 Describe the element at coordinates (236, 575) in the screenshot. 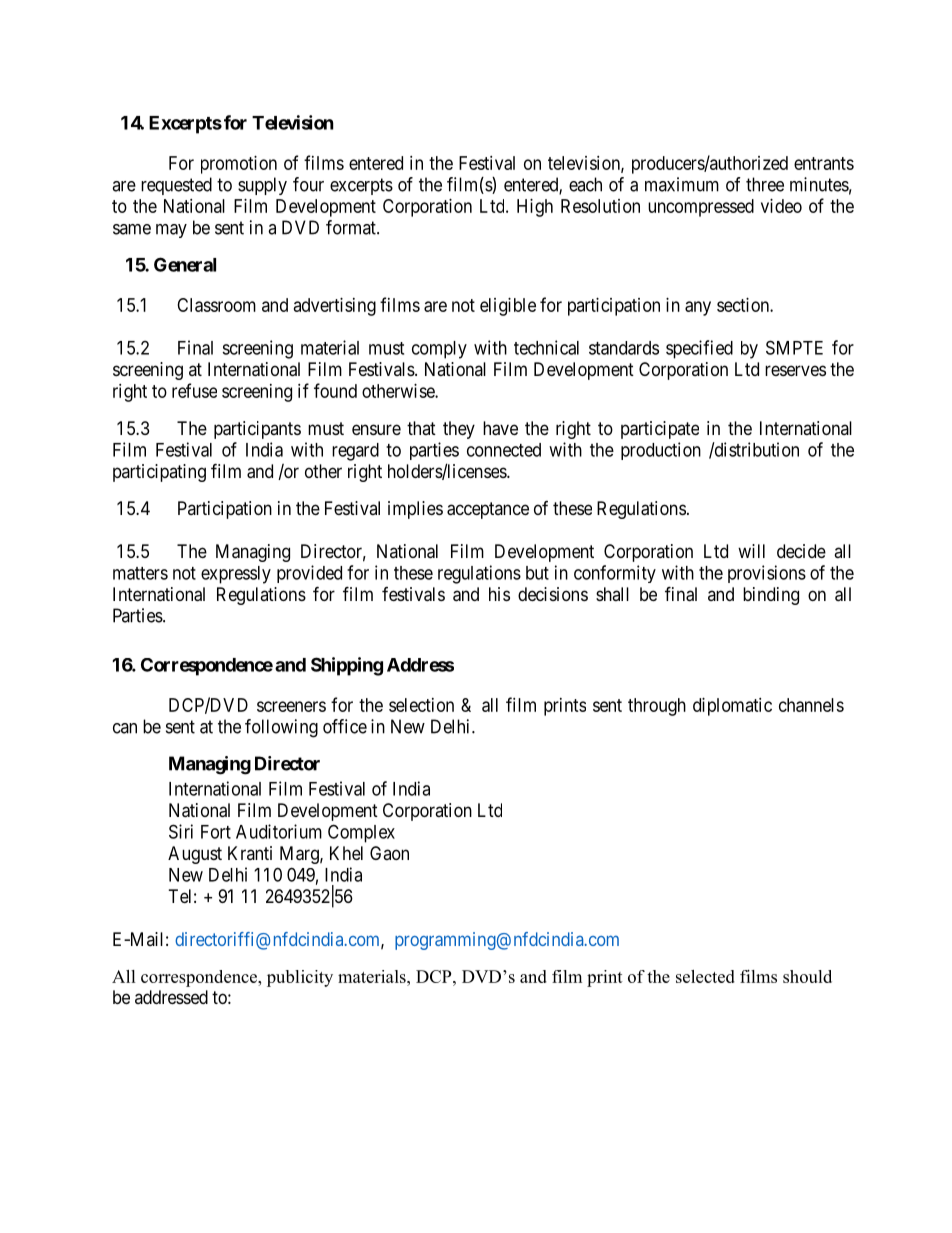

I see `expressly` at that location.
